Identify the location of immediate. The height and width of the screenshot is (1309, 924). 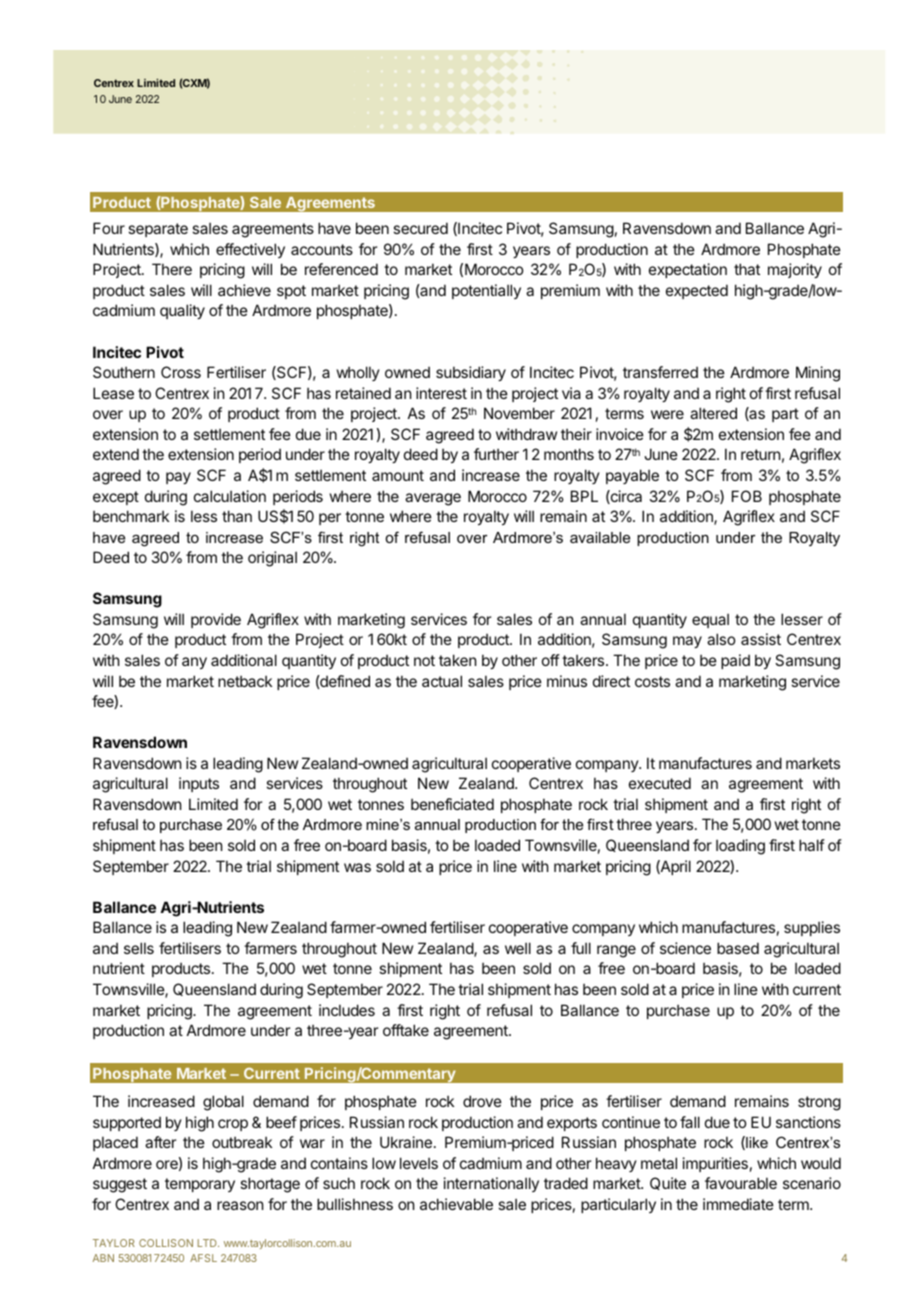
(738, 1204).
